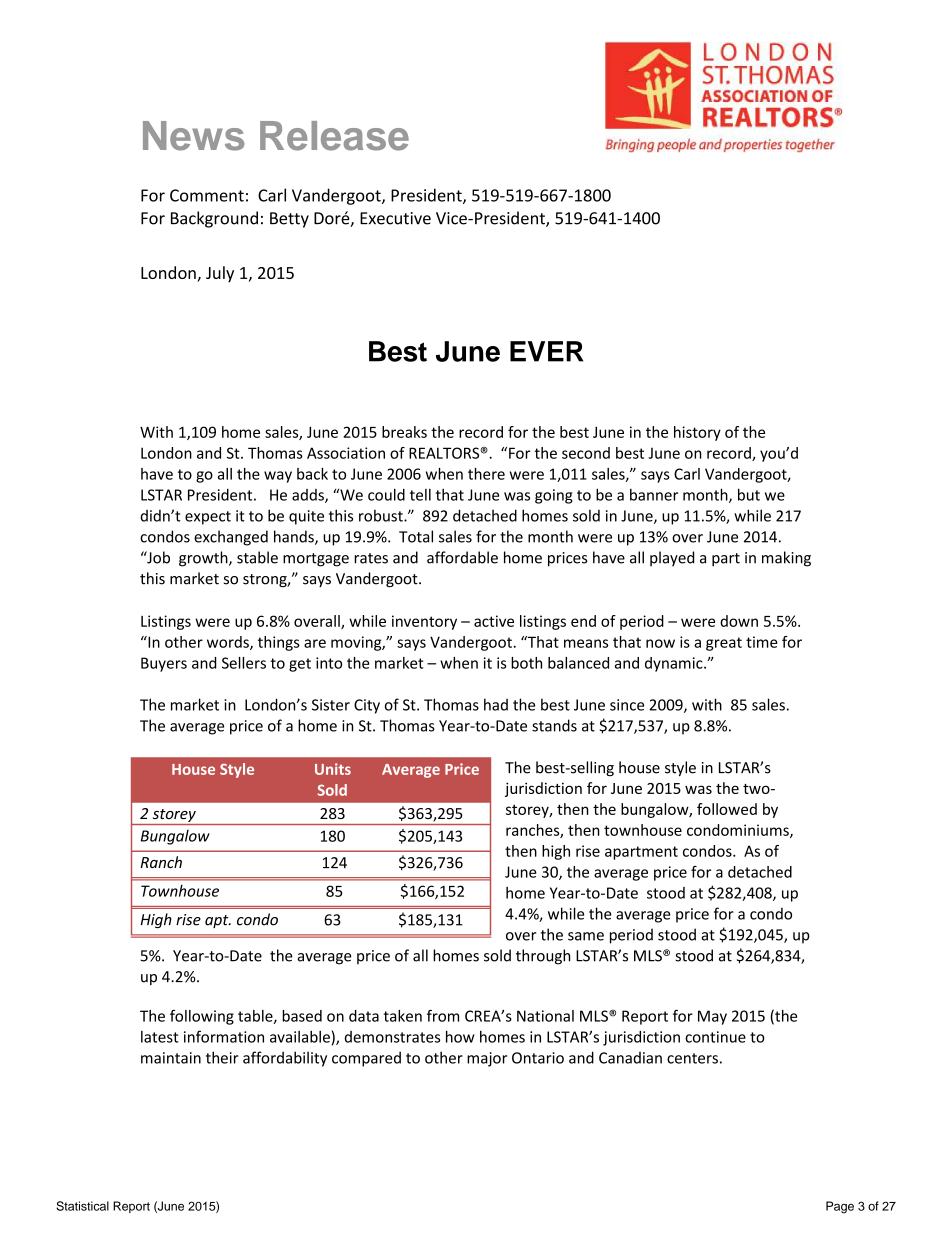  What do you see at coordinates (840, 1207) in the screenshot?
I see `Page` at bounding box center [840, 1207].
